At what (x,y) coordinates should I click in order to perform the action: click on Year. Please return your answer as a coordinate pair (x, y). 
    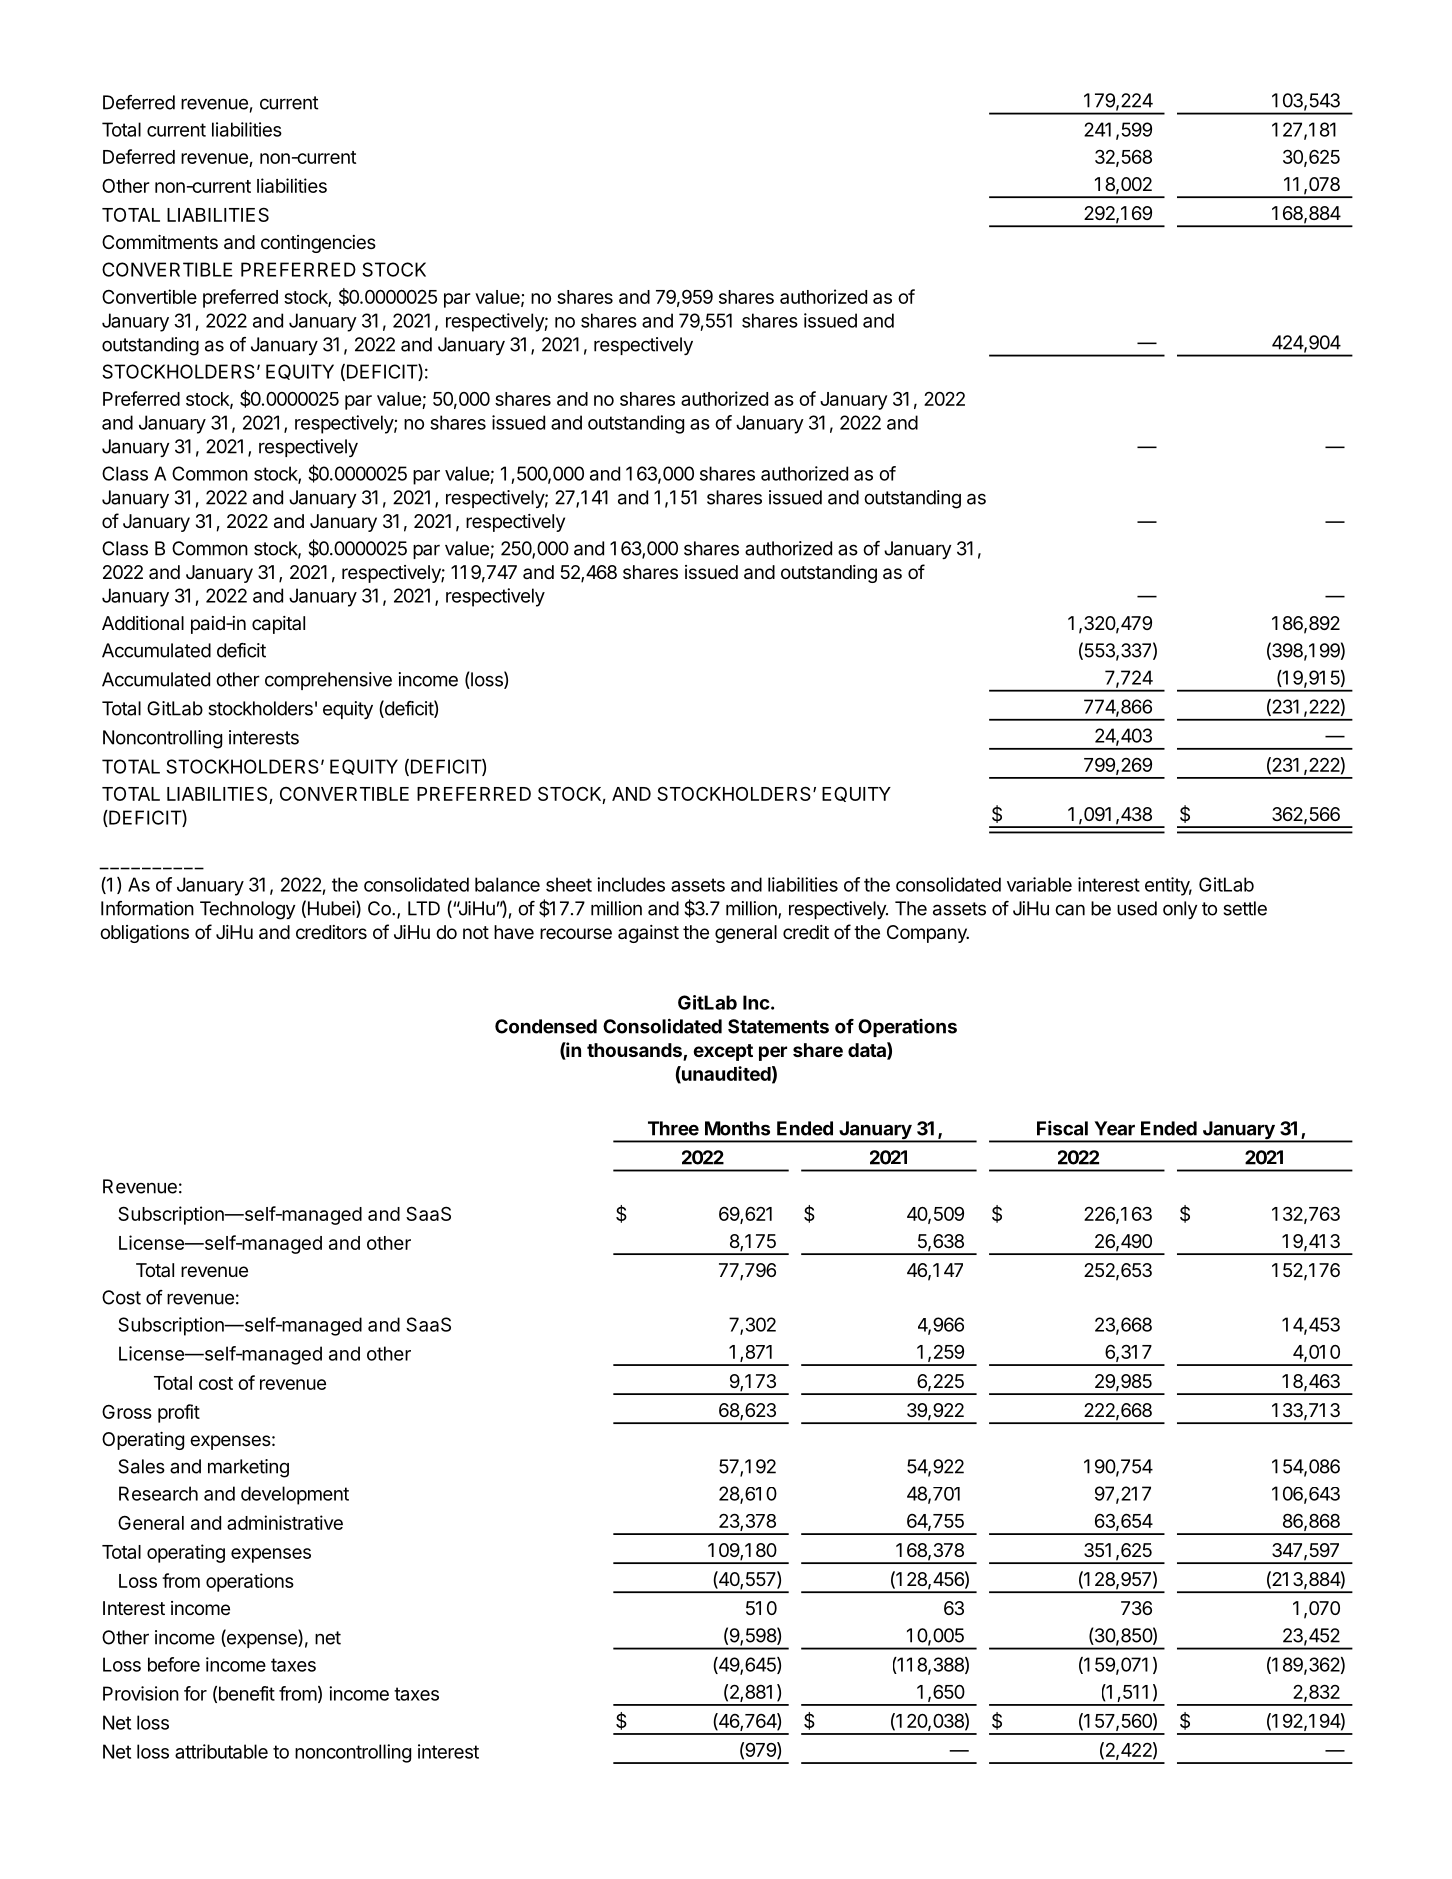
    Looking at the image, I should click on (1114, 1128).
